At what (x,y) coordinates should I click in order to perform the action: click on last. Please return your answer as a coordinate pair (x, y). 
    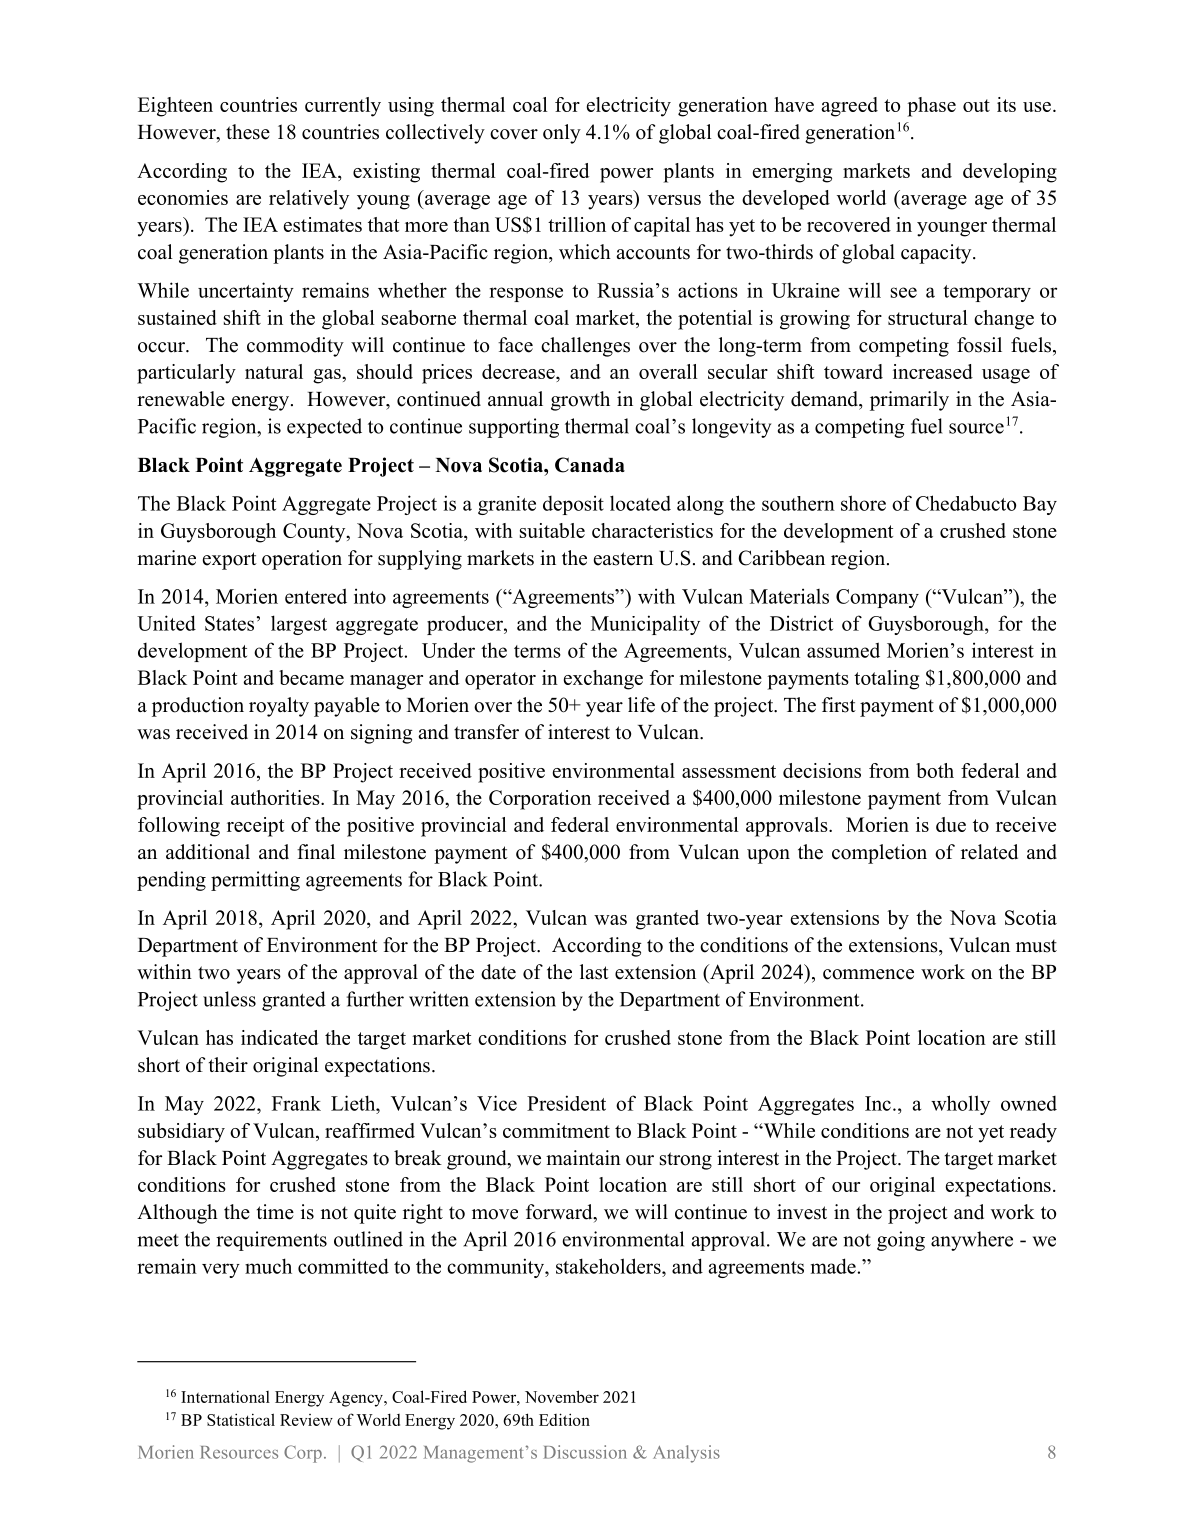
    Looking at the image, I should click on (594, 972).
